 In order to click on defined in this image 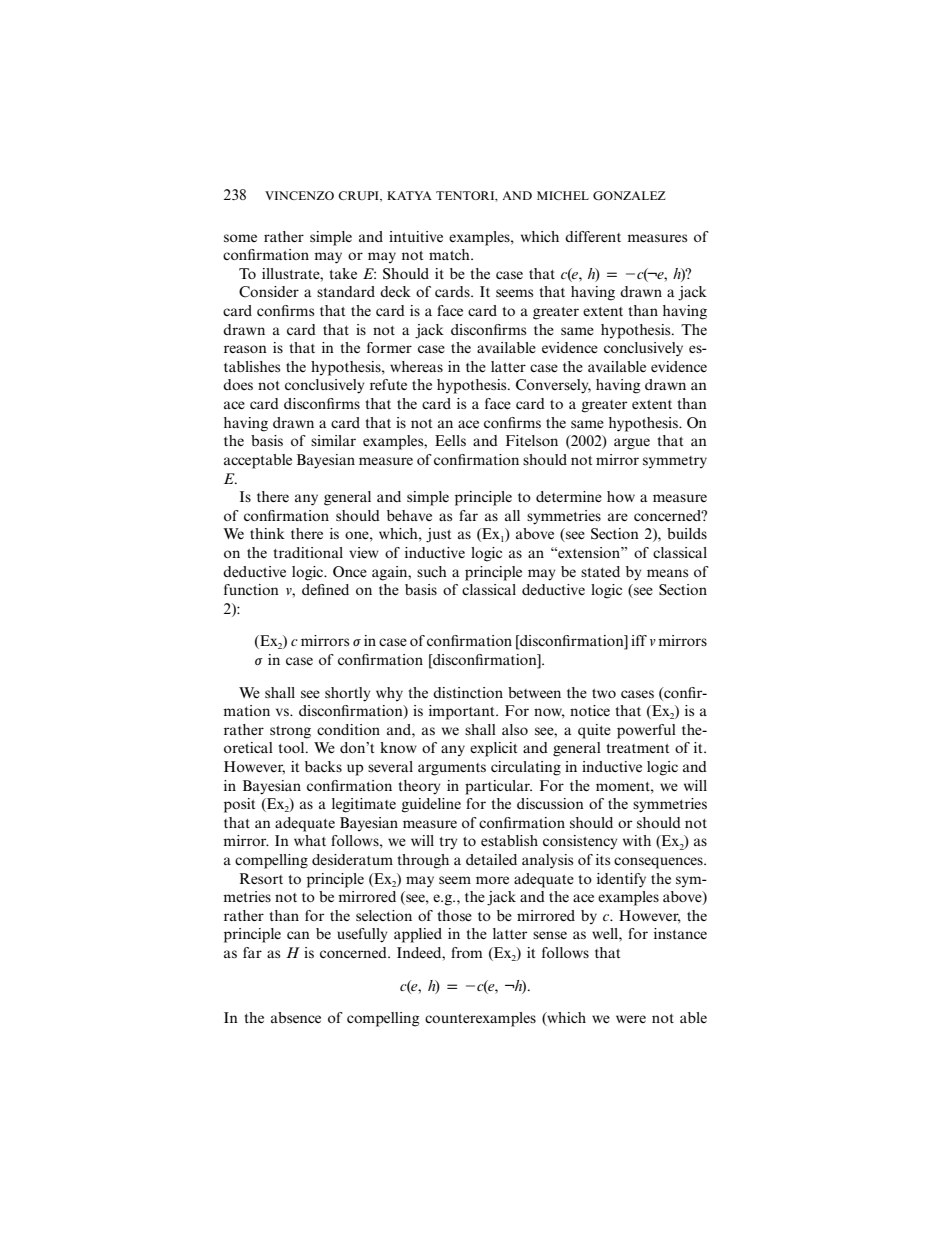, I will do `click(325, 589)`.
